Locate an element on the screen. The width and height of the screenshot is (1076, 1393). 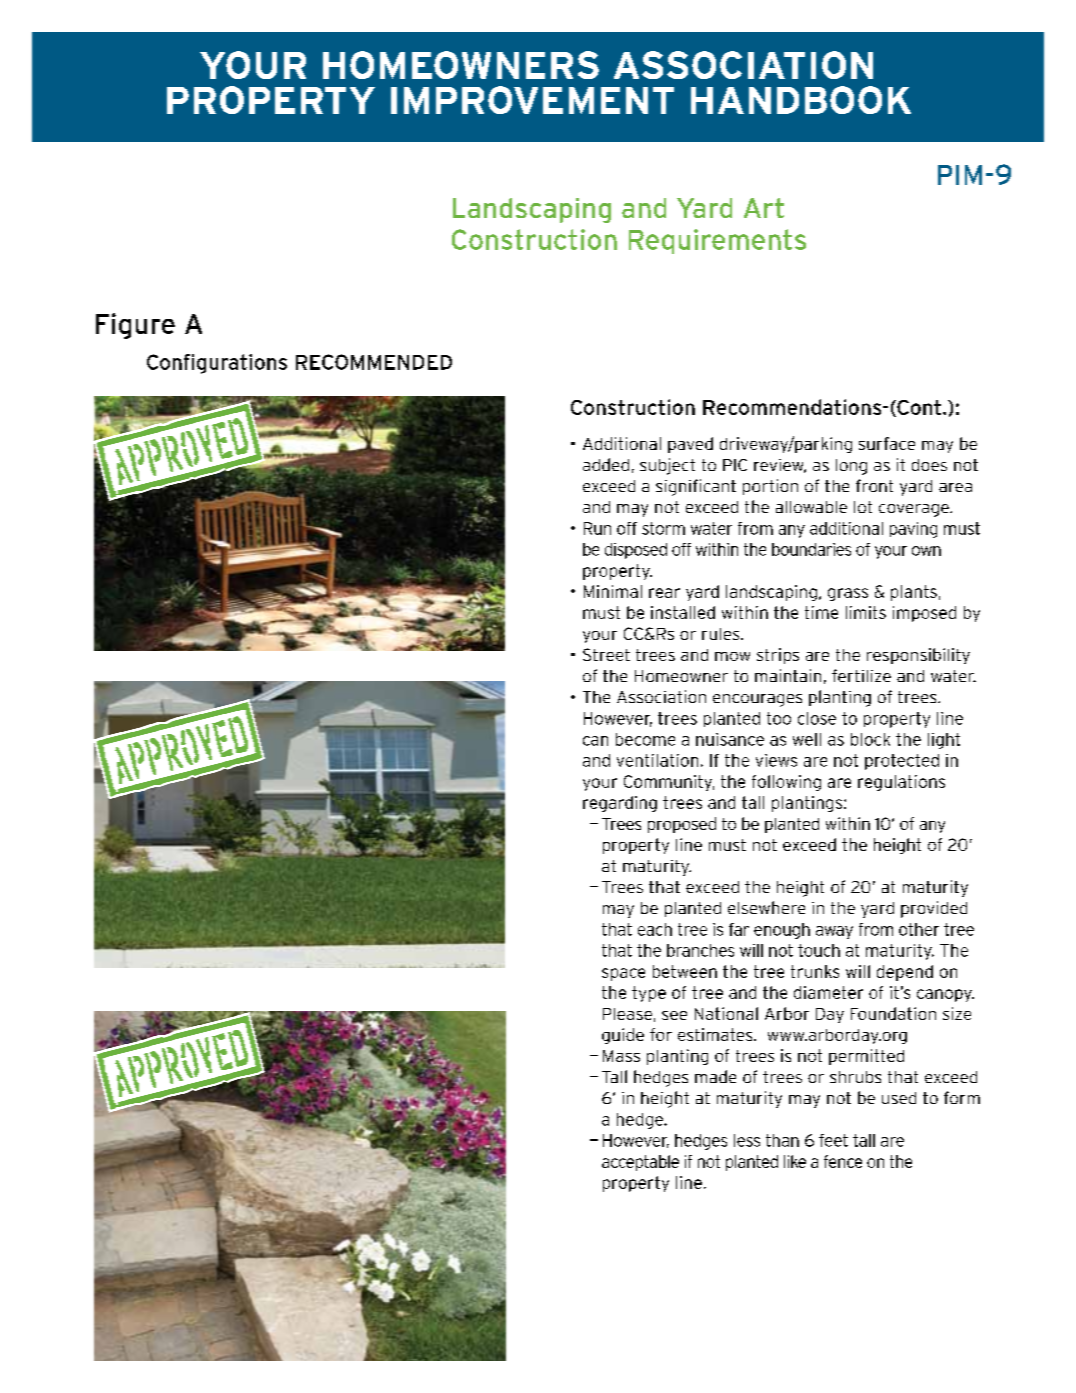
acceptable is located at coordinates (640, 1163).
